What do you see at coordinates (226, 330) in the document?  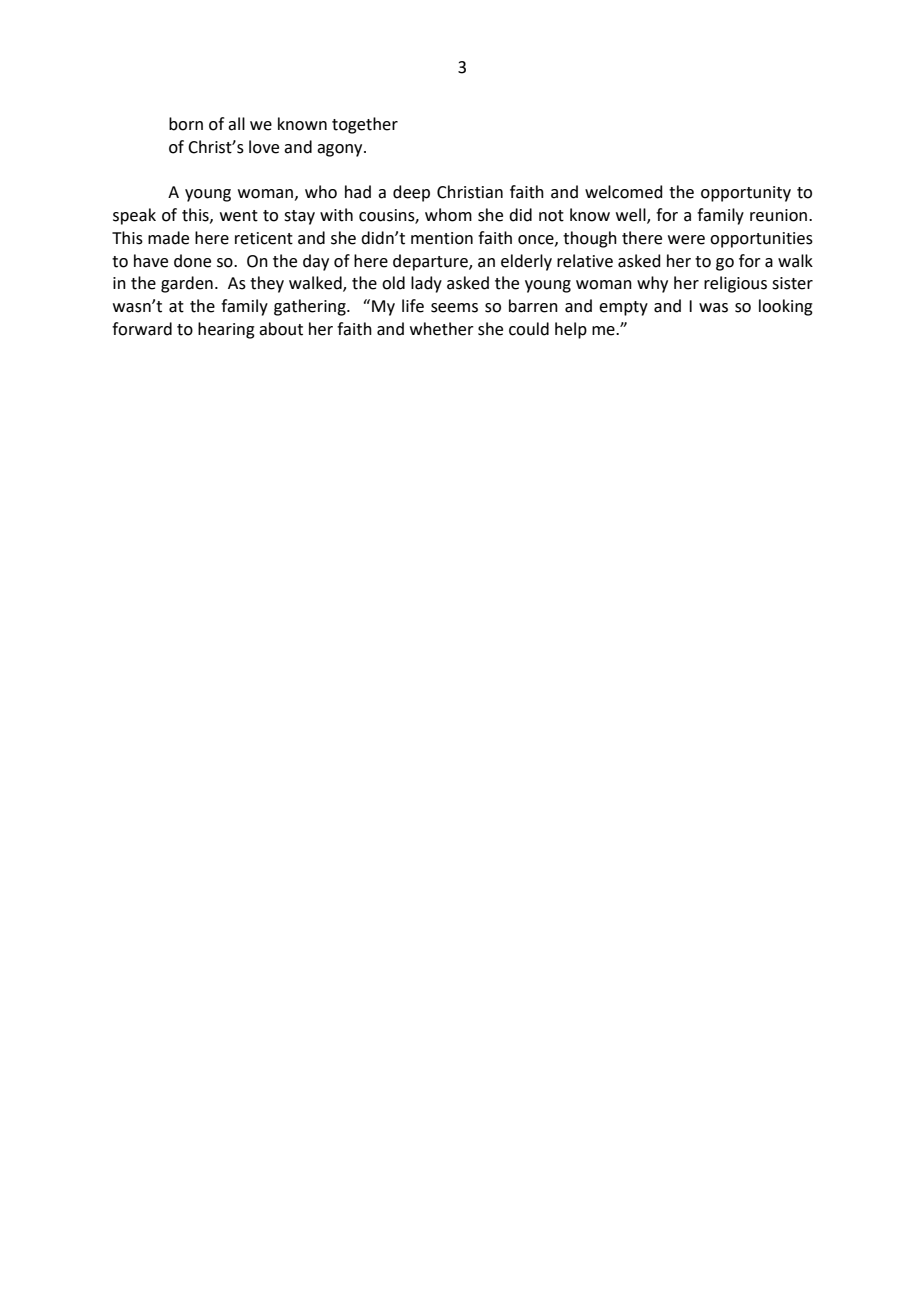 I see `hearing` at bounding box center [226, 330].
